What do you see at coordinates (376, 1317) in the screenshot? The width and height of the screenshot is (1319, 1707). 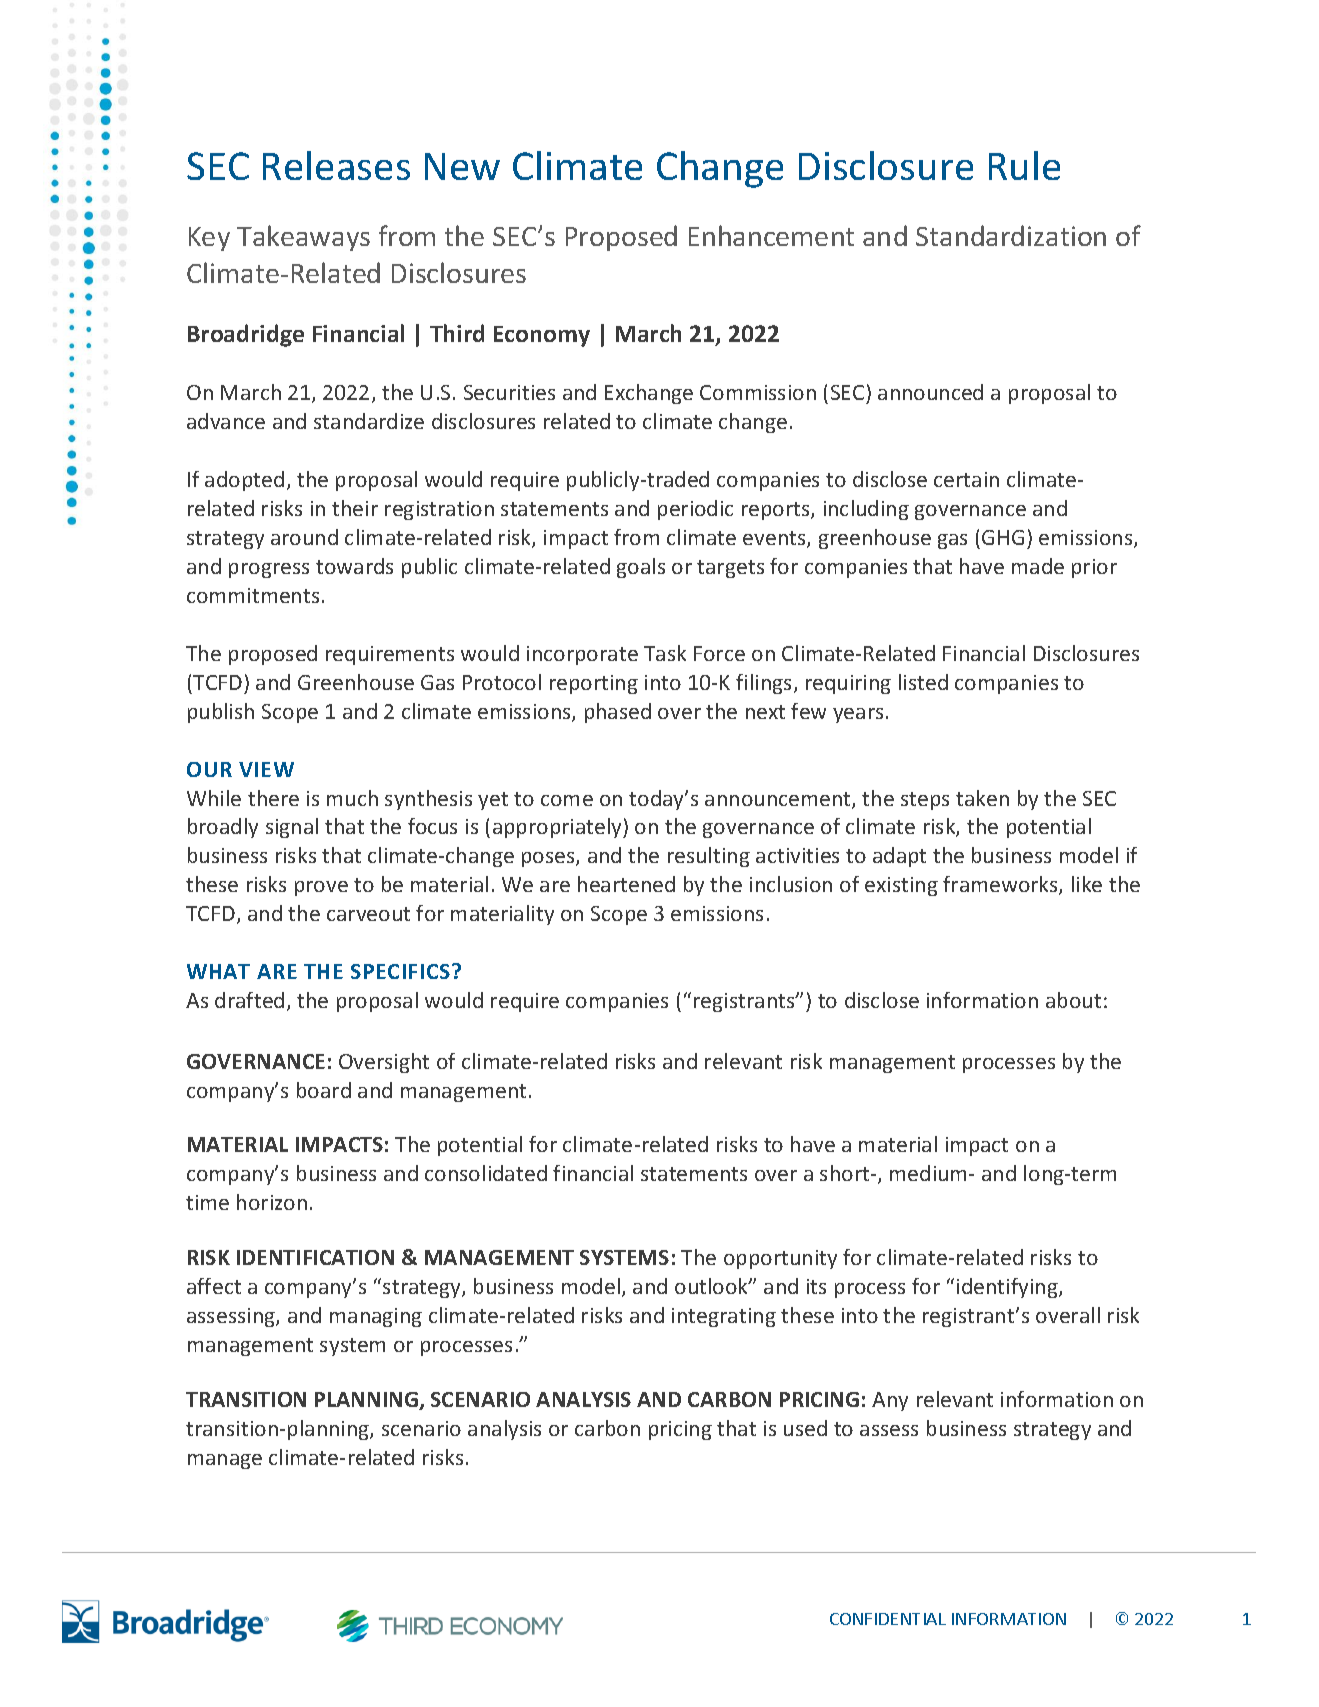 I see `managing` at bounding box center [376, 1317].
